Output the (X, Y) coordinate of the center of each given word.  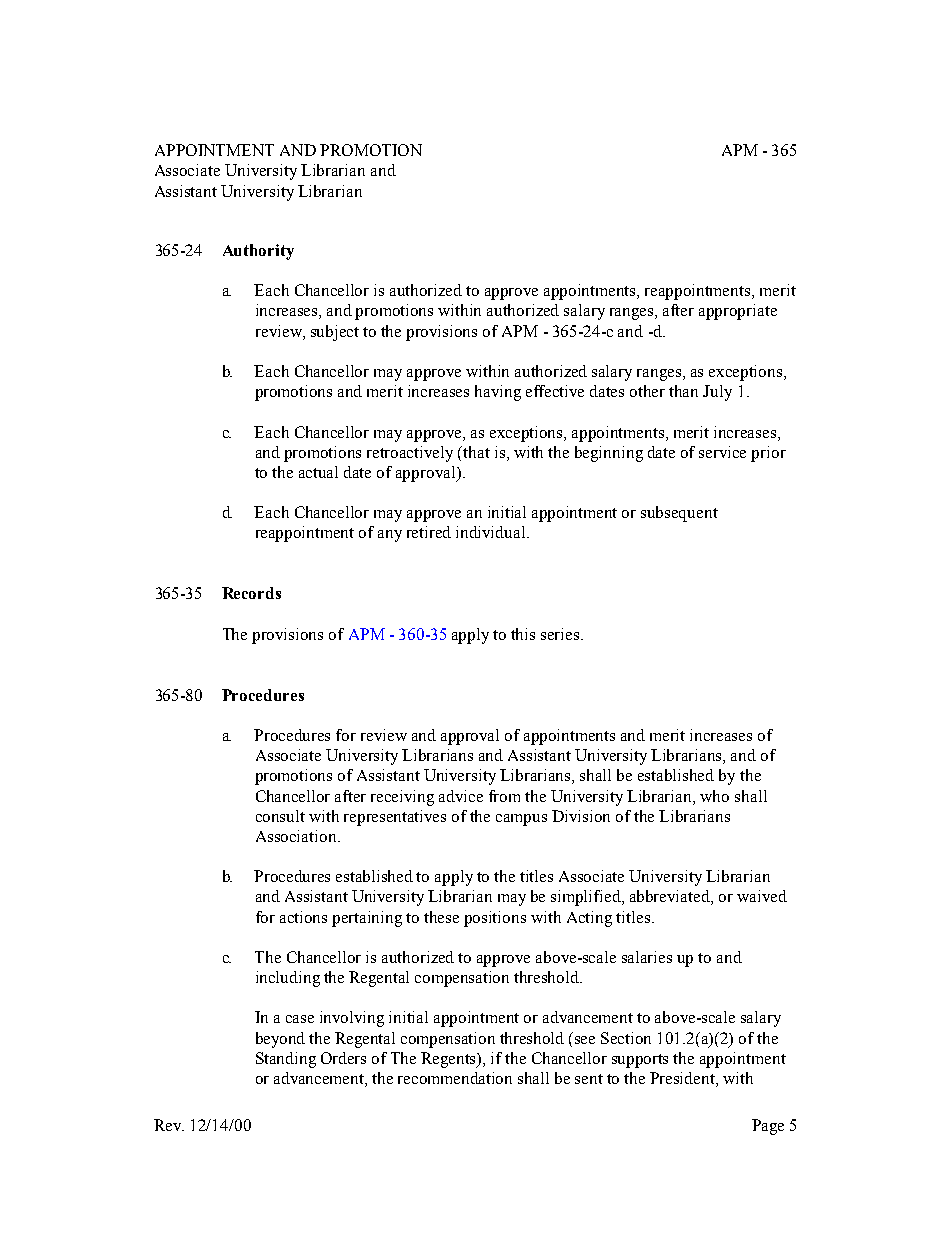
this (523, 634)
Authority (258, 252)
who (714, 796)
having (498, 393)
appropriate (738, 312)
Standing (286, 1060)
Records (251, 593)
